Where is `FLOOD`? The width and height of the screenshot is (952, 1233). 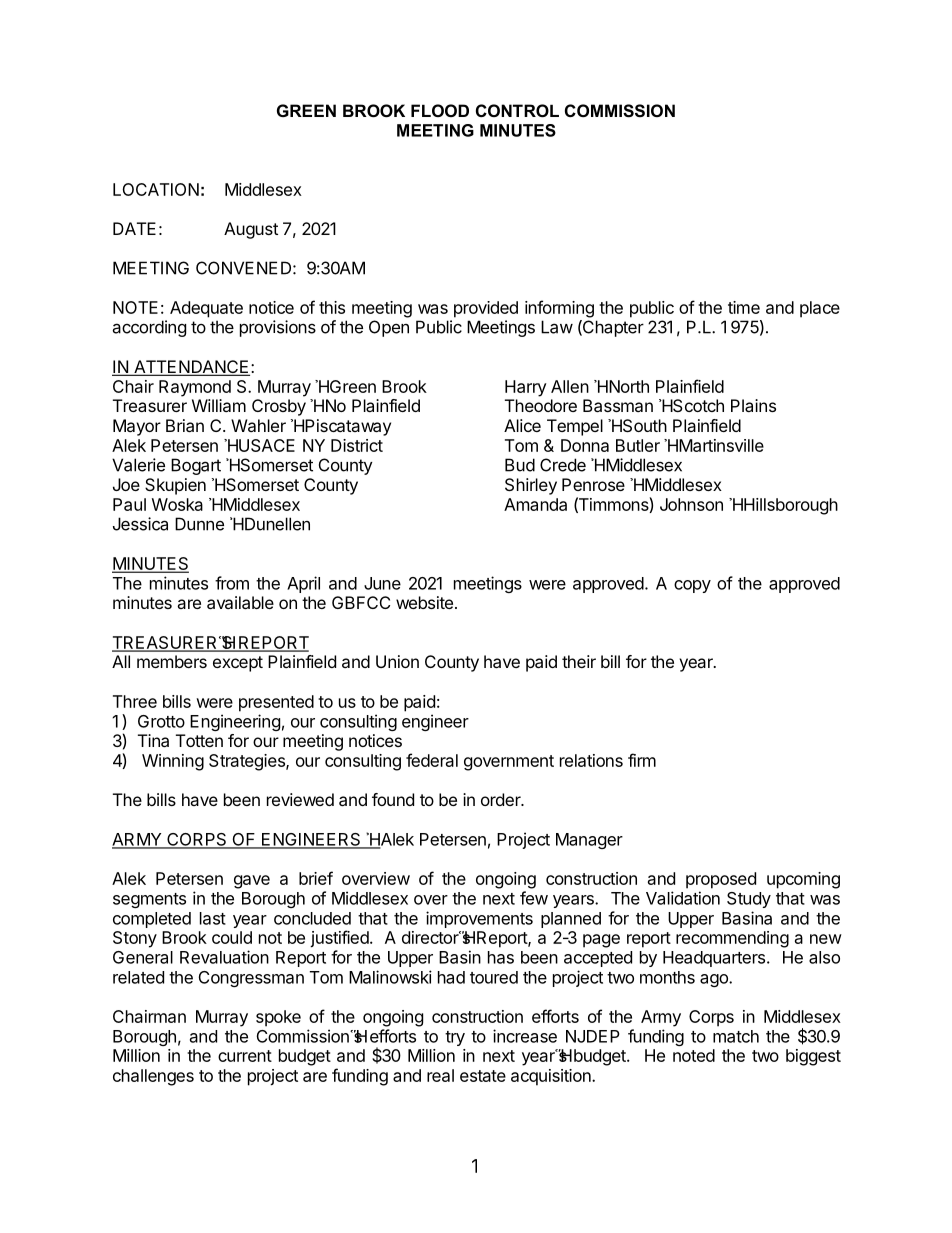
FLOOD is located at coordinates (440, 110).
